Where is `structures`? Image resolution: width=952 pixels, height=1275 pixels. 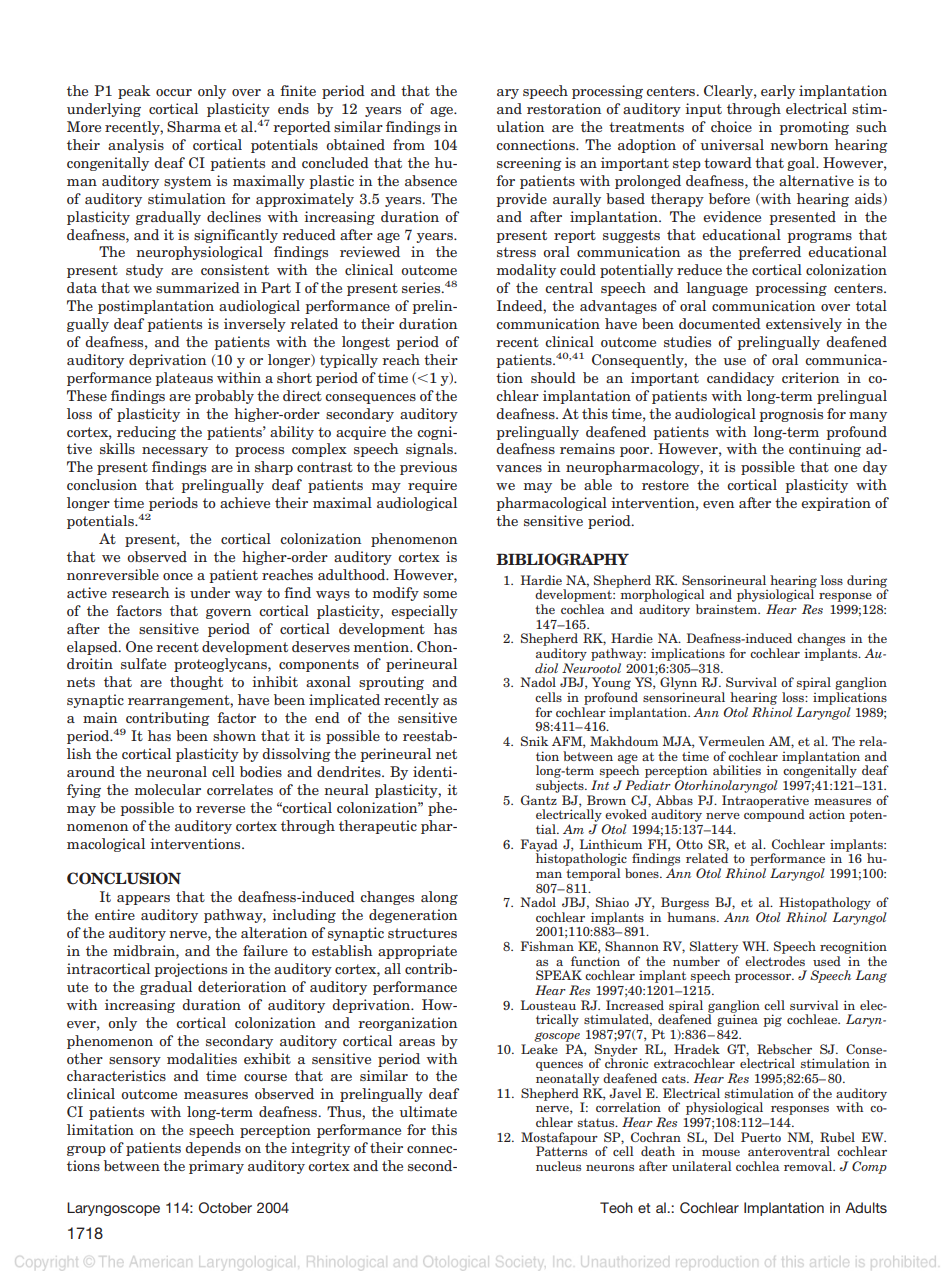 structures is located at coordinates (422, 933).
